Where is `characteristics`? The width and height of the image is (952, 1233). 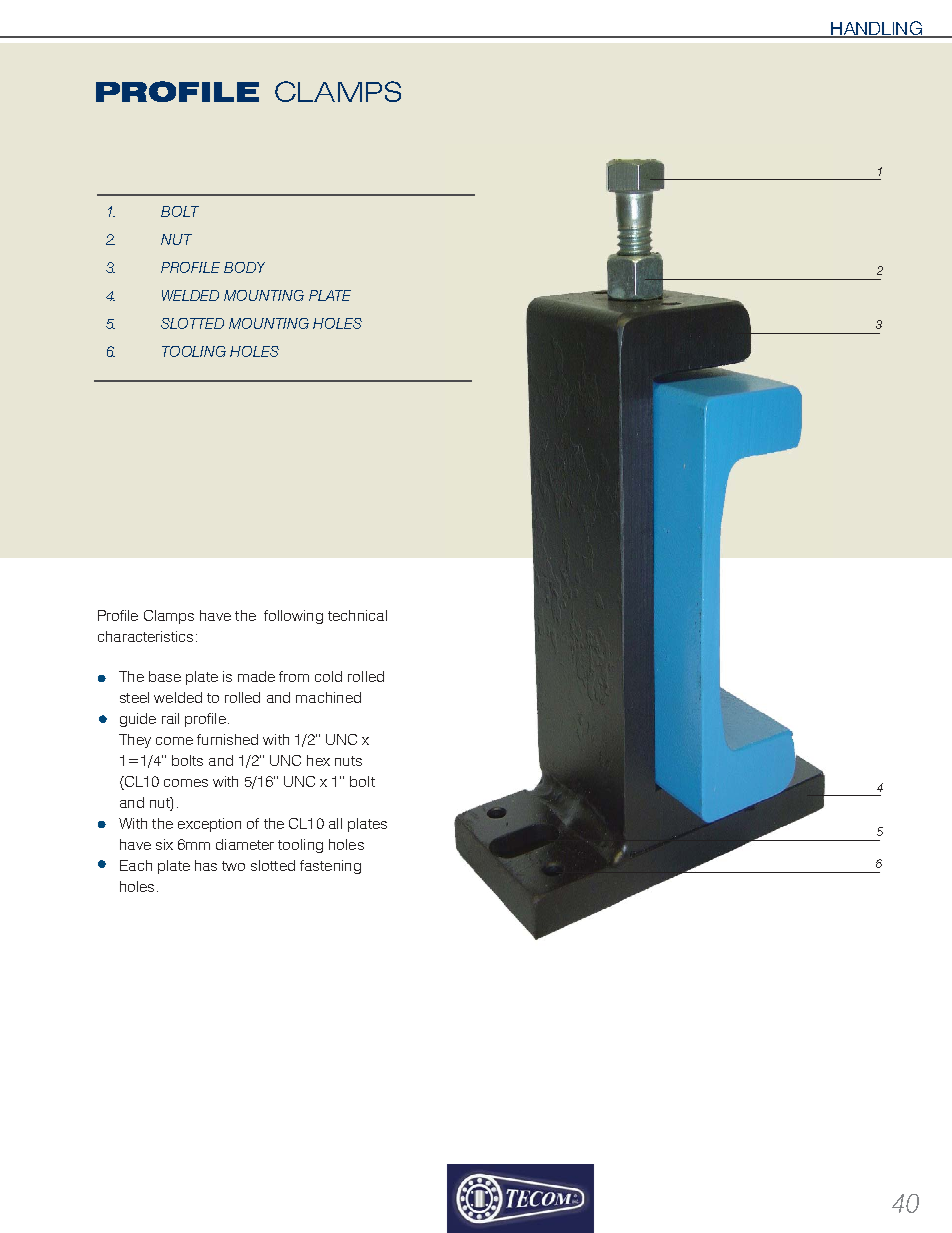 characteristics is located at coordinates (145, 636).
